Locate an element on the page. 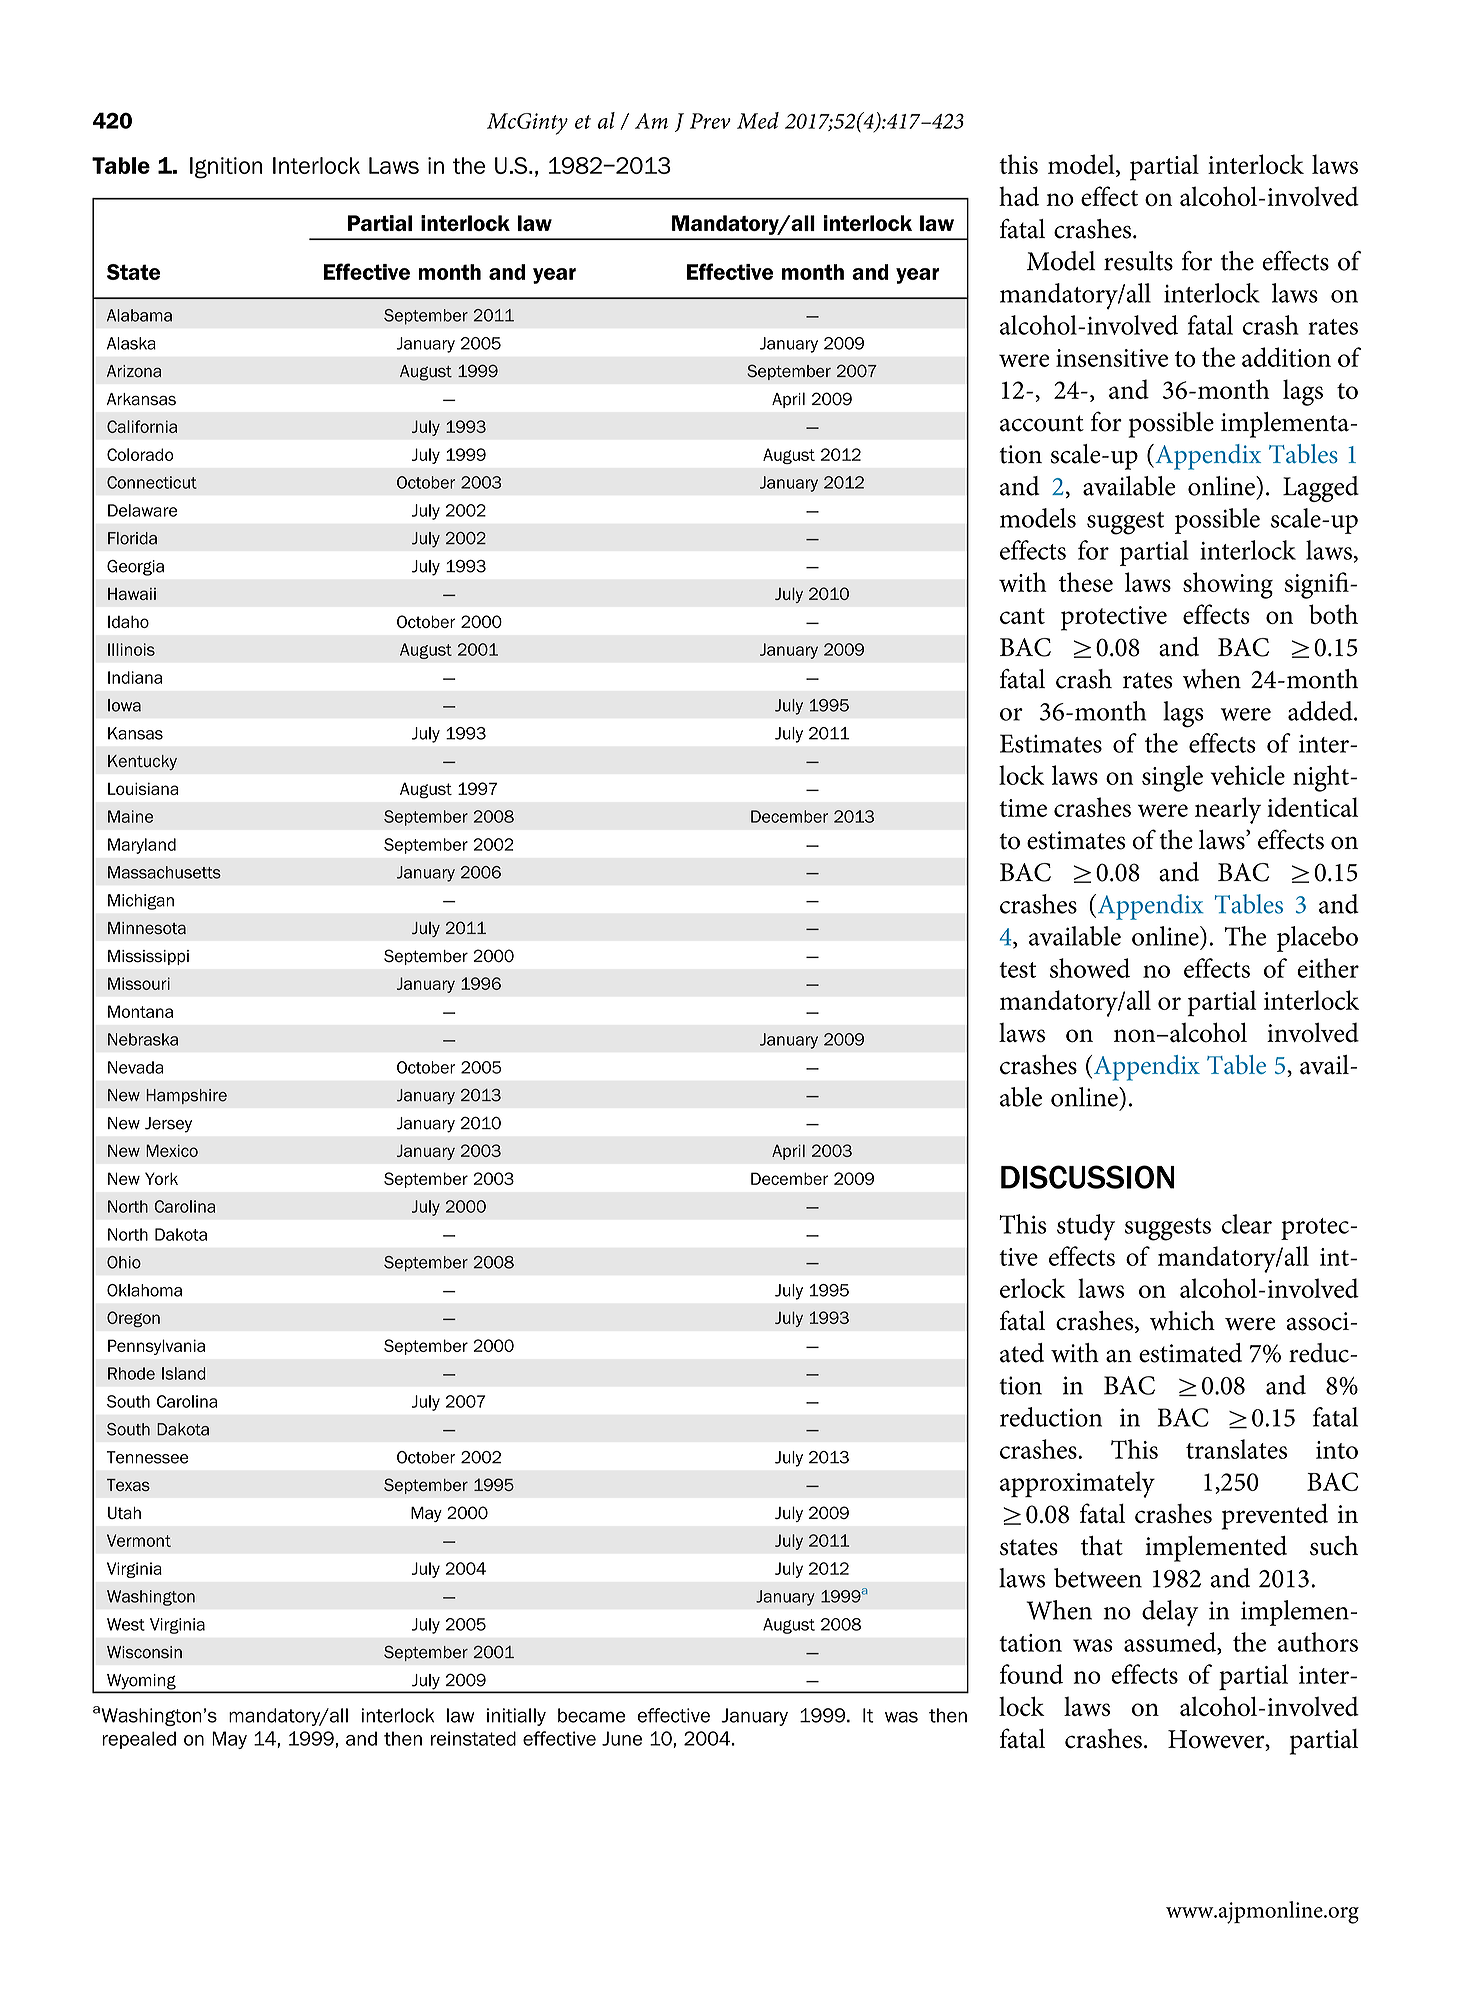  test is located at coordinates (1017, 970).
